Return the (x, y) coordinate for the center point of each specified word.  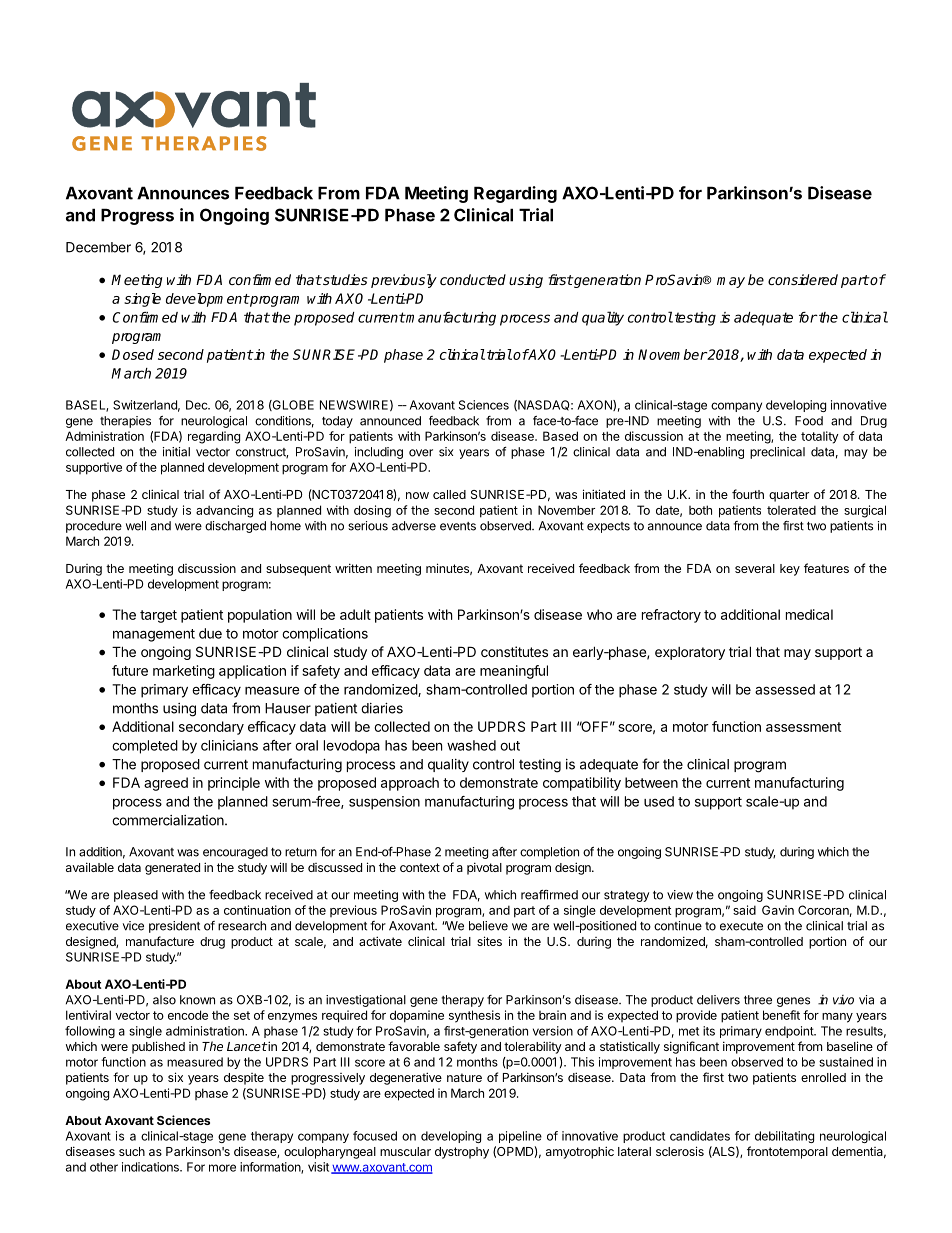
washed (471, 745)
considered (803, 279)
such (132, 1151)
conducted (473, 279)
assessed (785, 689)
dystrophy (462, 1153)
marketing (184, 672)
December (98, 247)
